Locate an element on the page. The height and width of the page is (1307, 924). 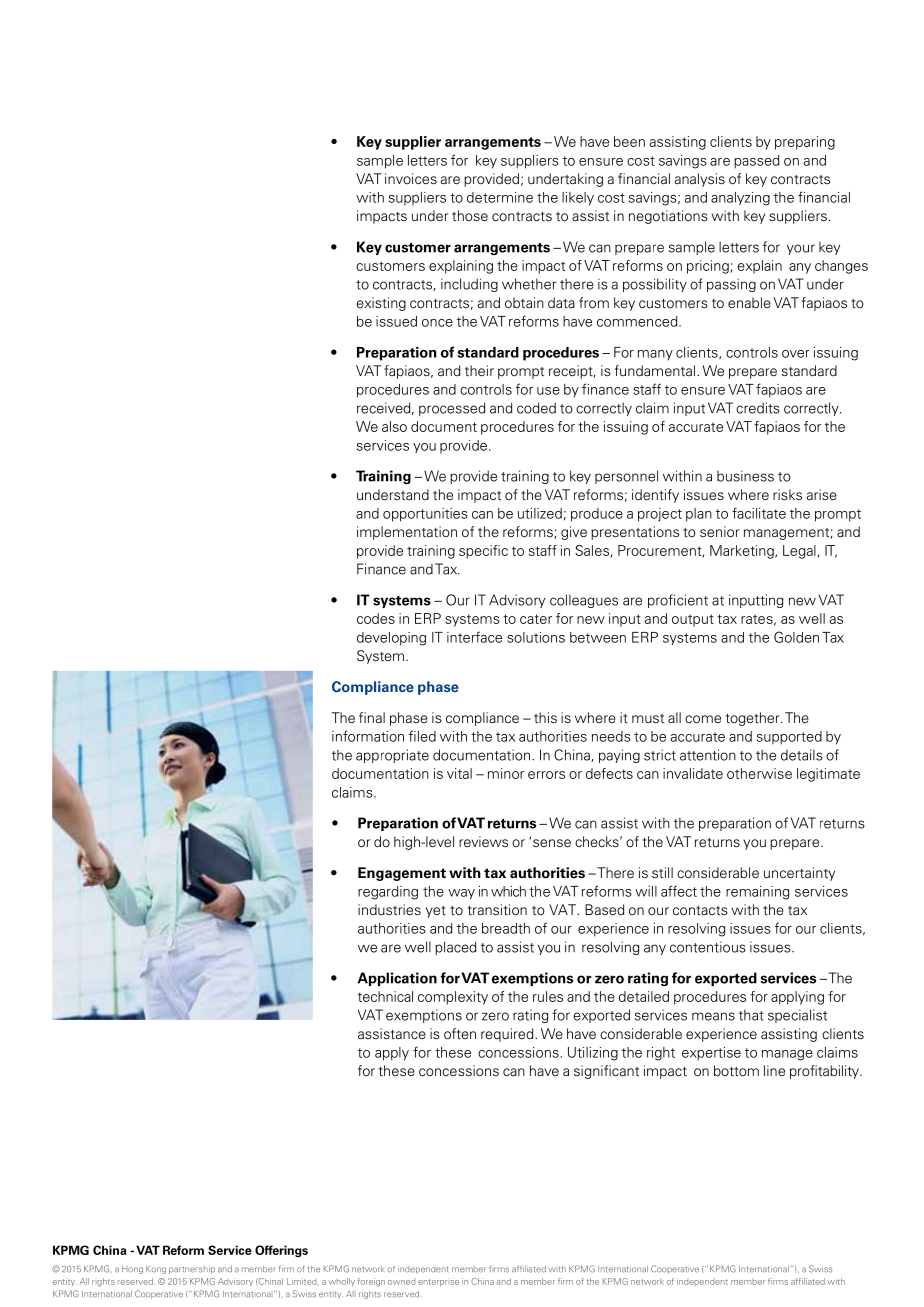
which is located at coordinates (508, 891).
